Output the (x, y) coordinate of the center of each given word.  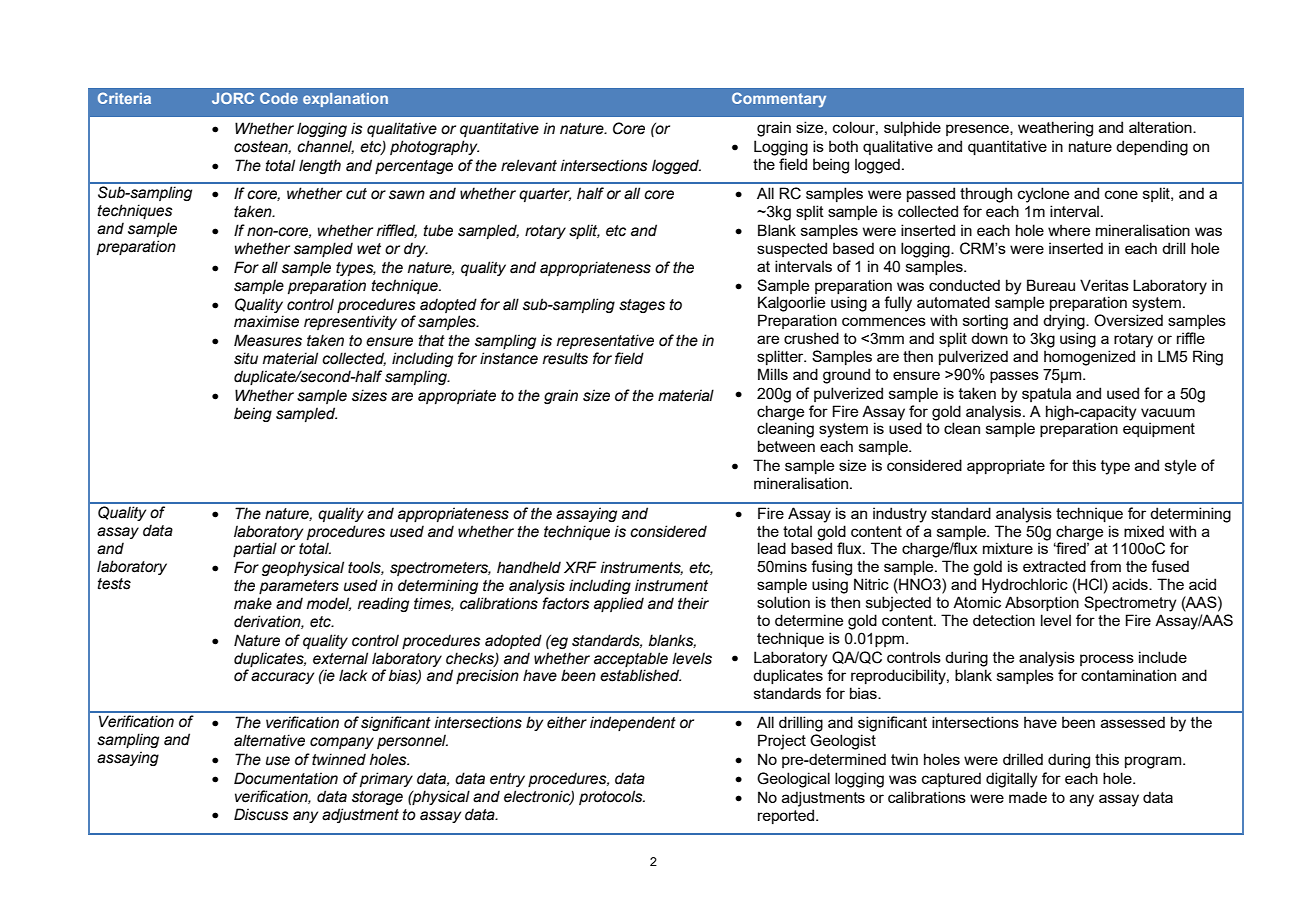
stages (642, 306)
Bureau (1051, 285)
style (1180, 467)
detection (1004, 620)
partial (255, 549)
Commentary (779, 100)
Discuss (261, 814)
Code (279, 98)
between (786, 446)
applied (619, 604)
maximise (266, 321)
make (253, 603)
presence (978, 130)
